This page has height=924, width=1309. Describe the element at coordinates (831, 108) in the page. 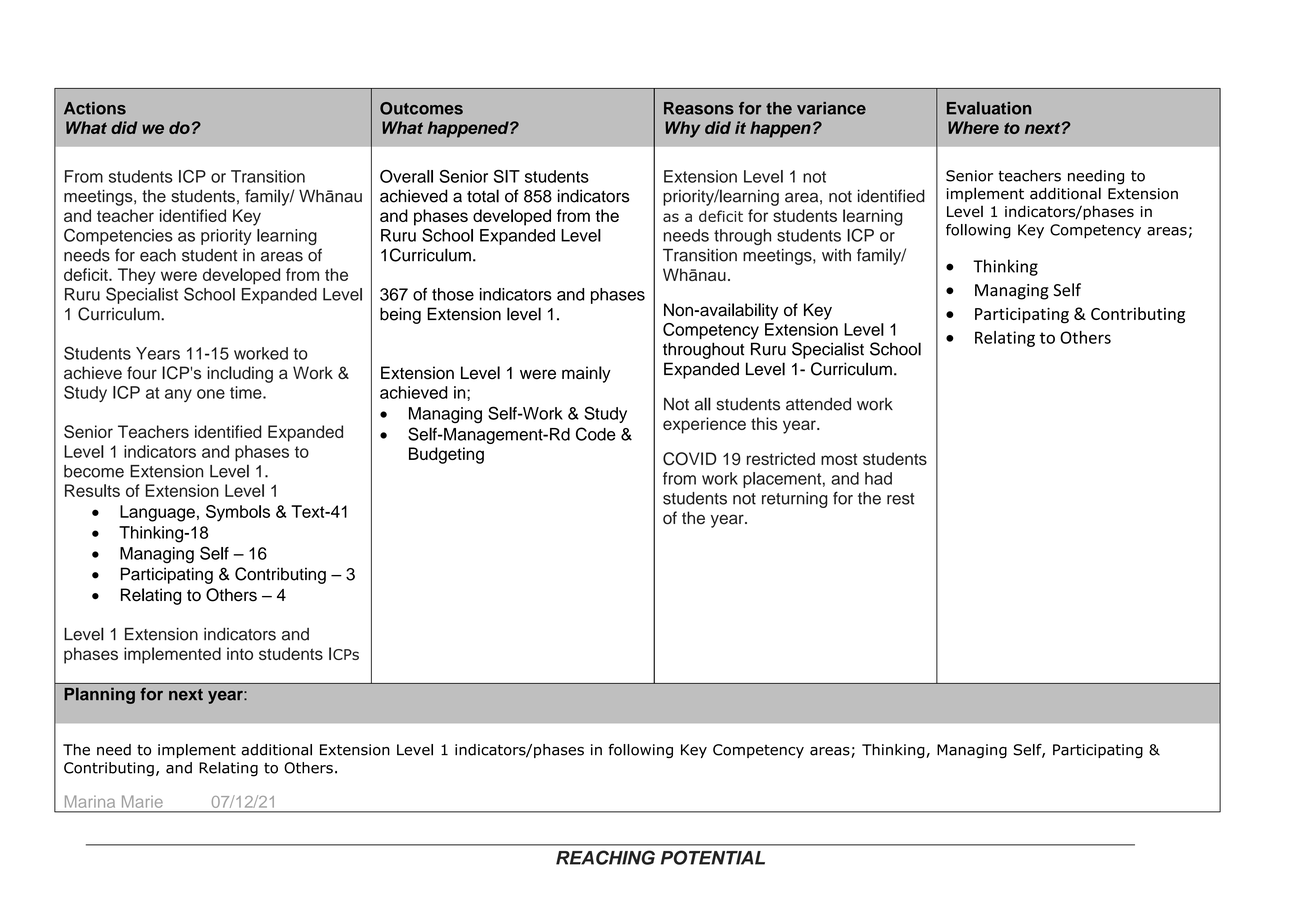

I see `variance` at that location.
